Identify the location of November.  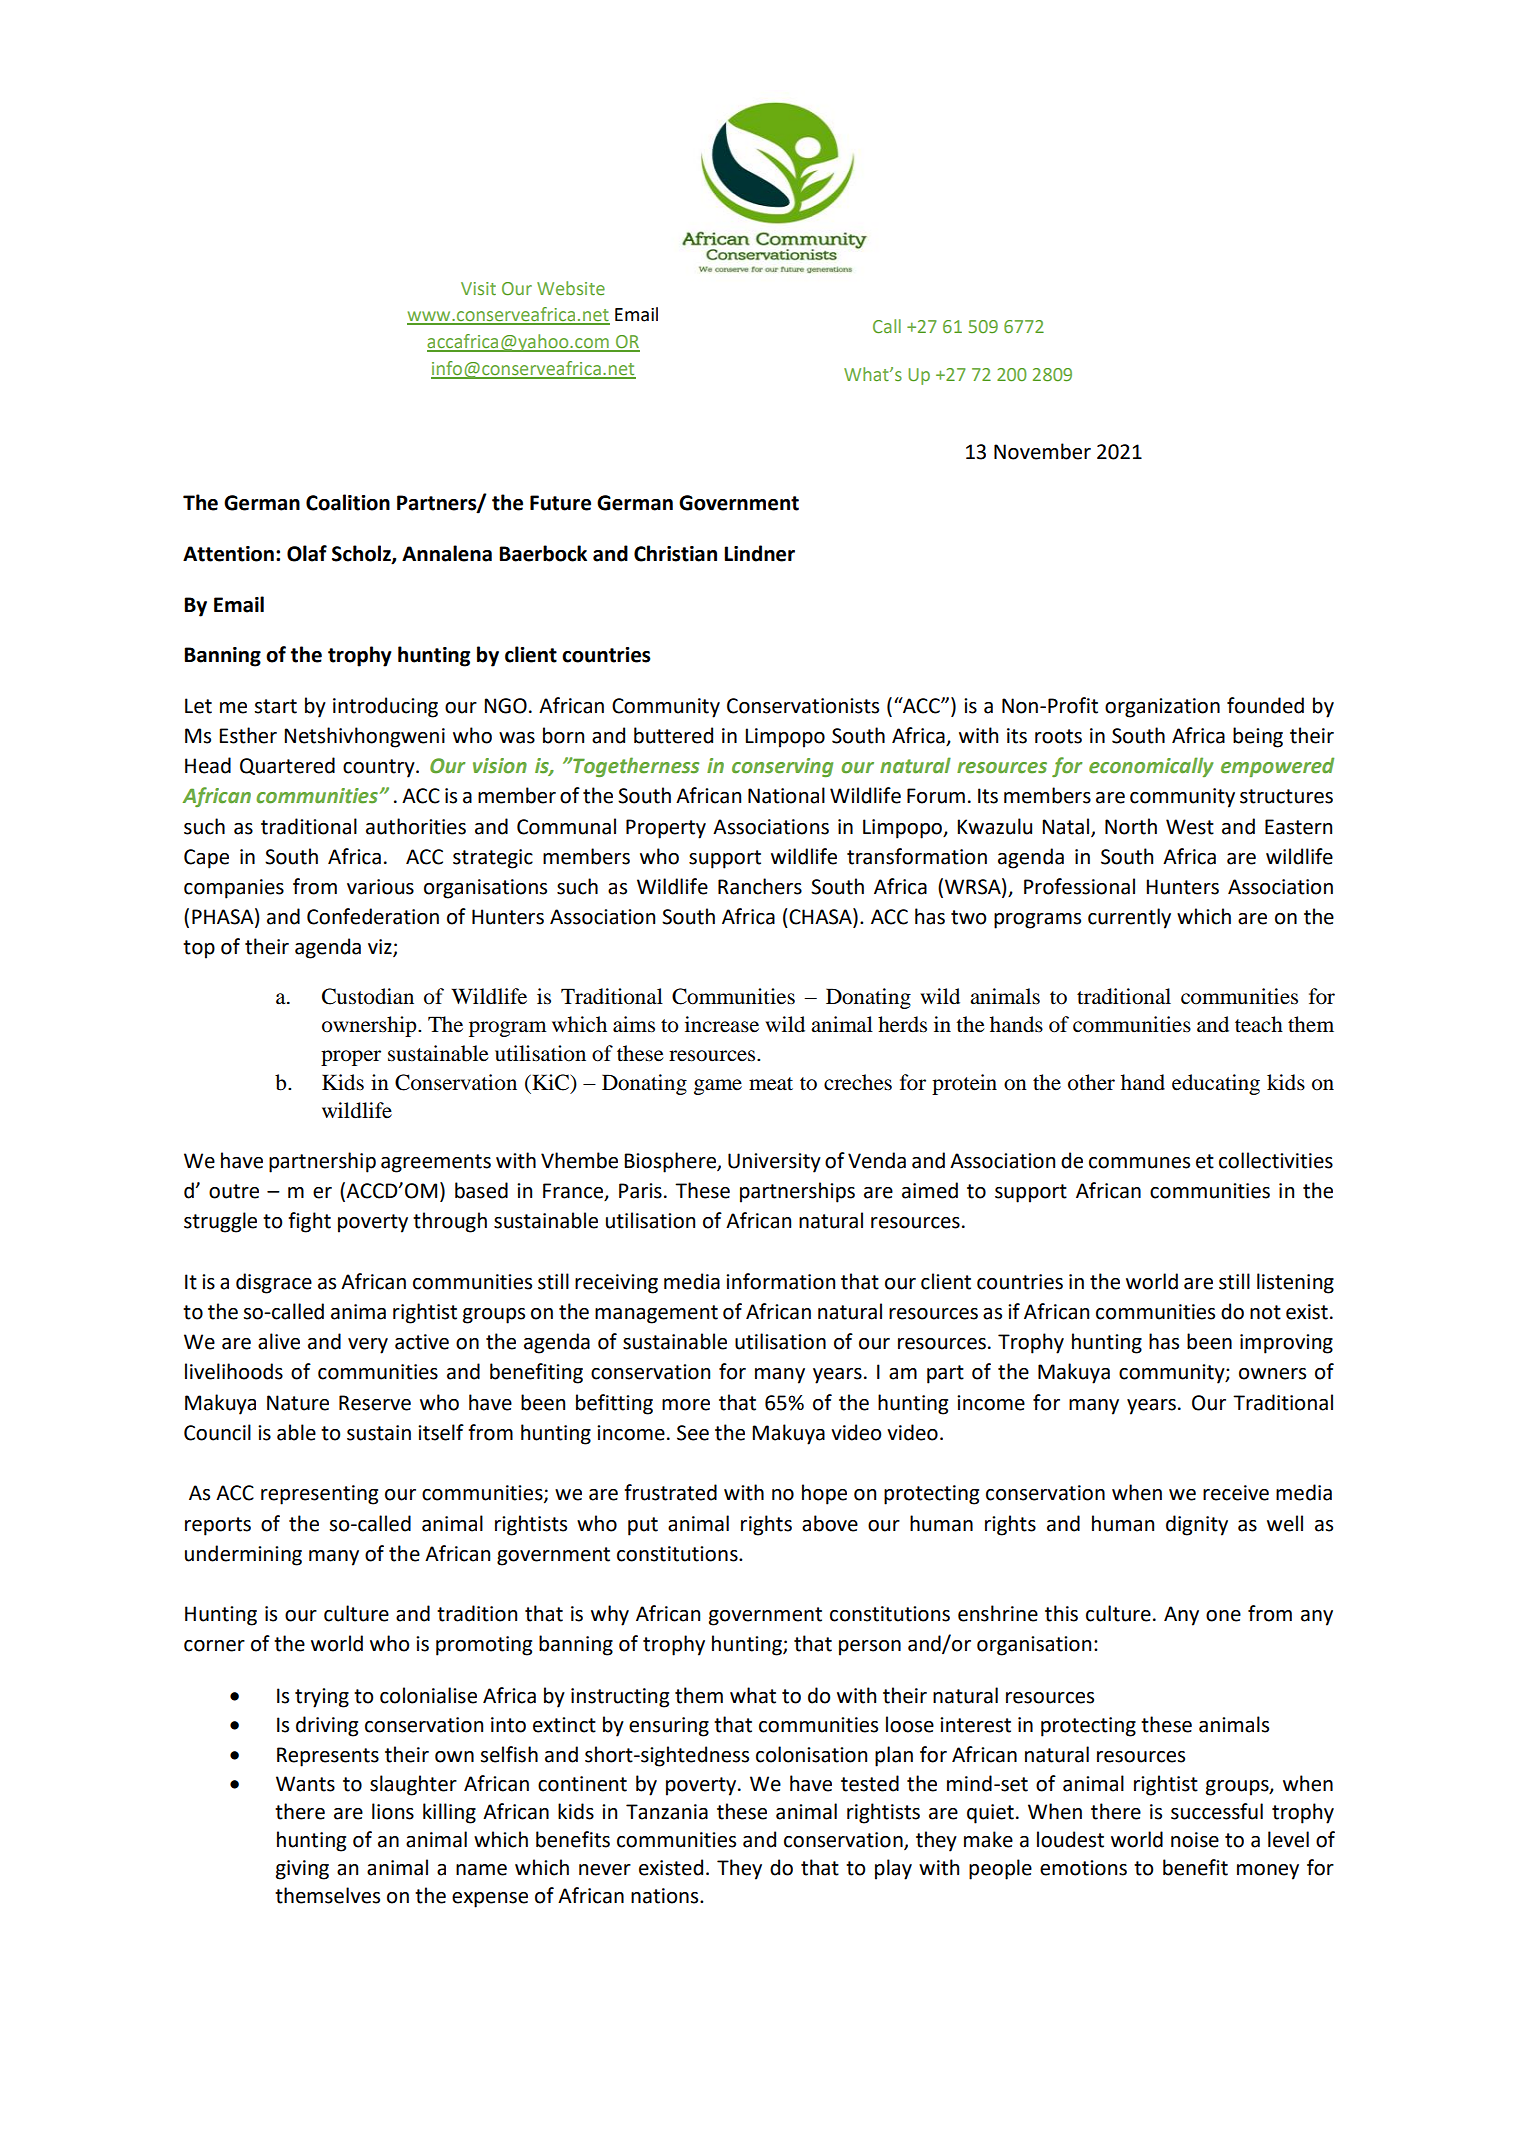
(1042, 451).
